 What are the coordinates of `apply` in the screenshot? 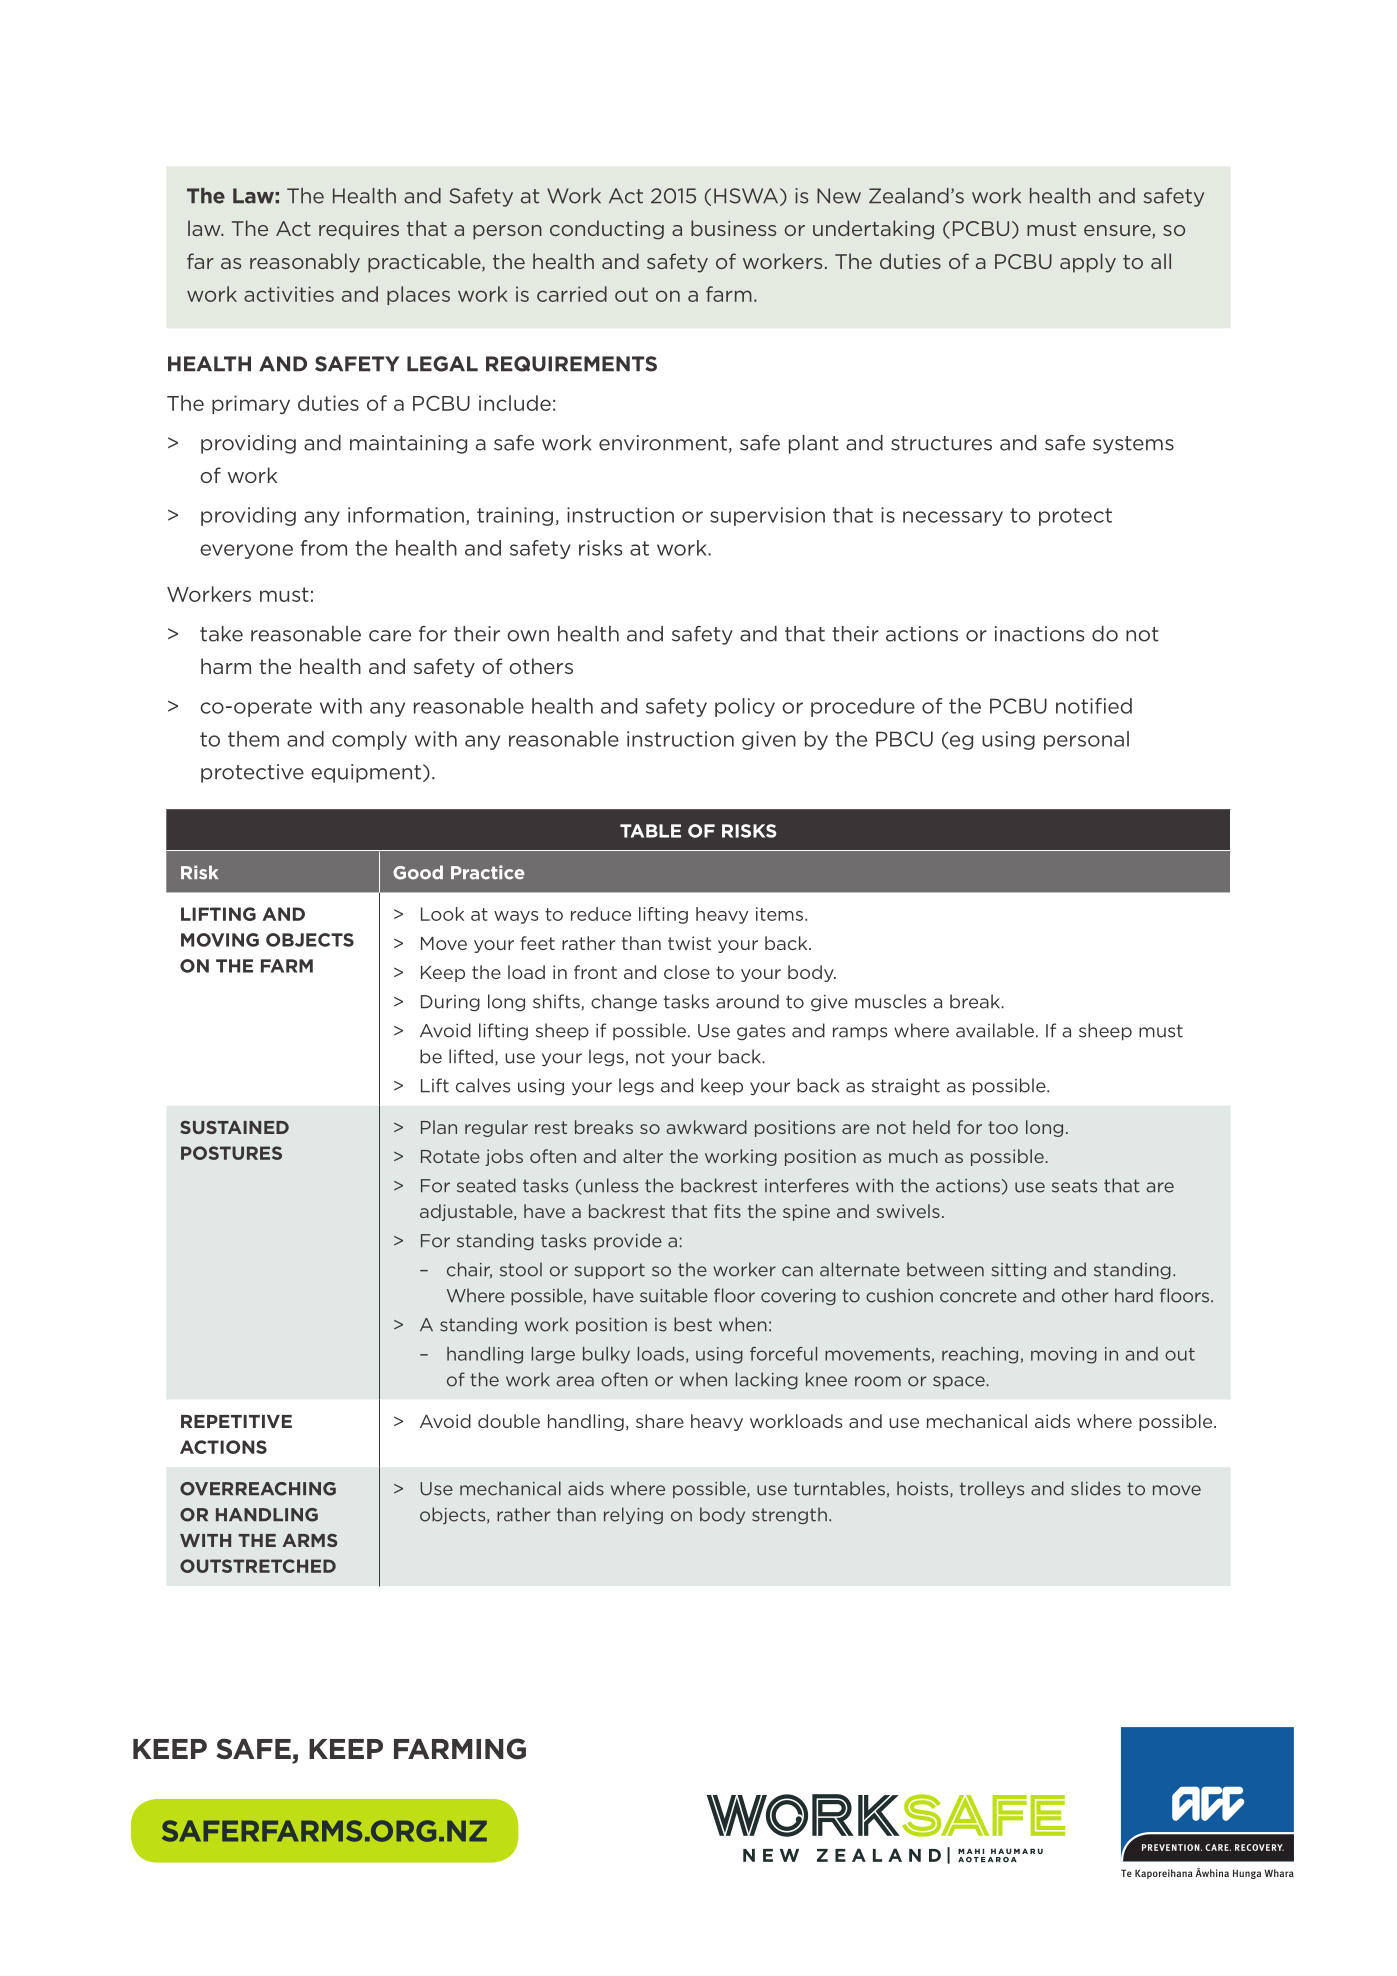 It's located at (1088, 263).
